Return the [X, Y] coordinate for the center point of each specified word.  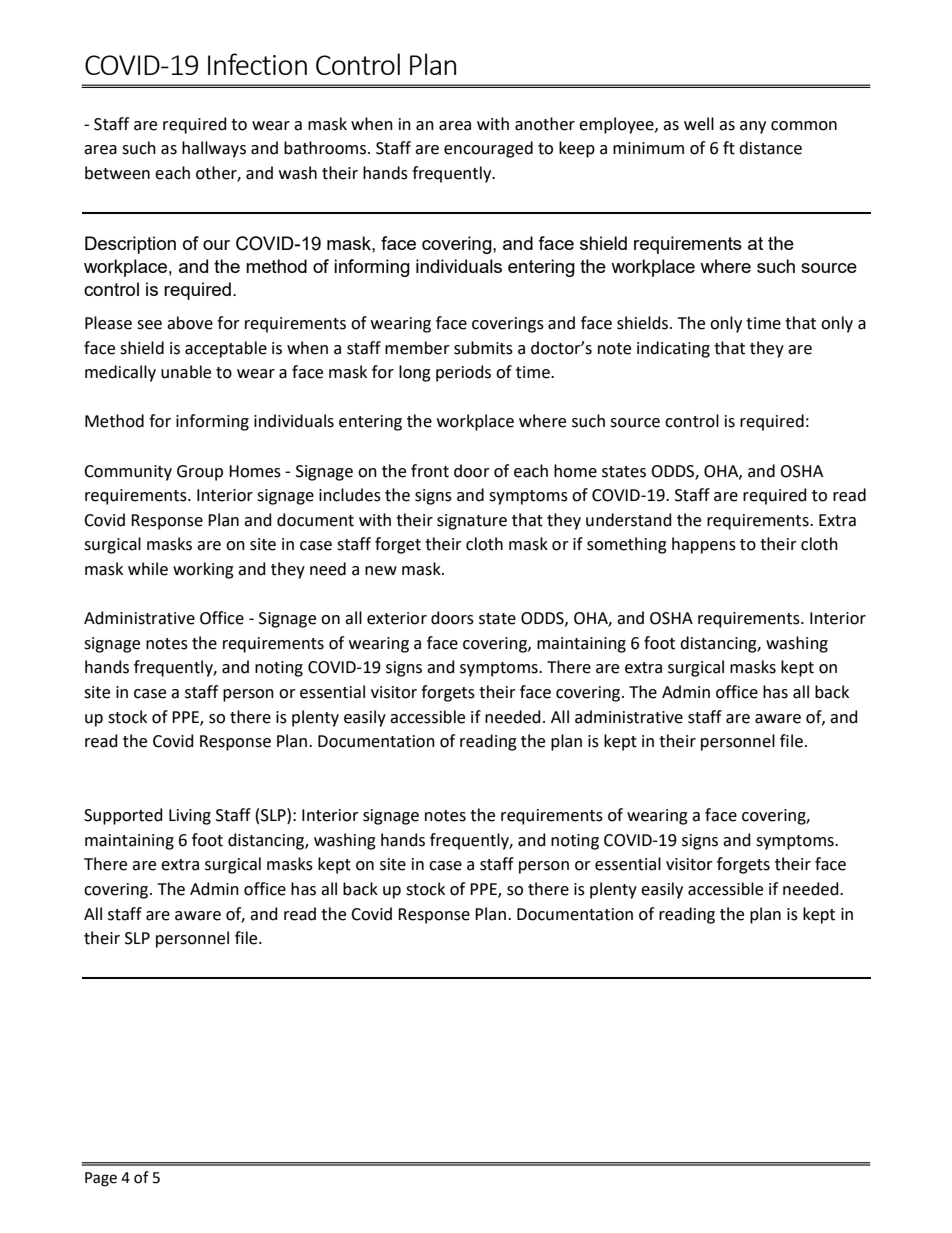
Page [101, 1179]
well [699, 124]
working [203, 570]
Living [190, 817]
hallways [214, 149]
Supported [123, 816]
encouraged [488, 149]
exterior [397, 618]
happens [704, 545]
